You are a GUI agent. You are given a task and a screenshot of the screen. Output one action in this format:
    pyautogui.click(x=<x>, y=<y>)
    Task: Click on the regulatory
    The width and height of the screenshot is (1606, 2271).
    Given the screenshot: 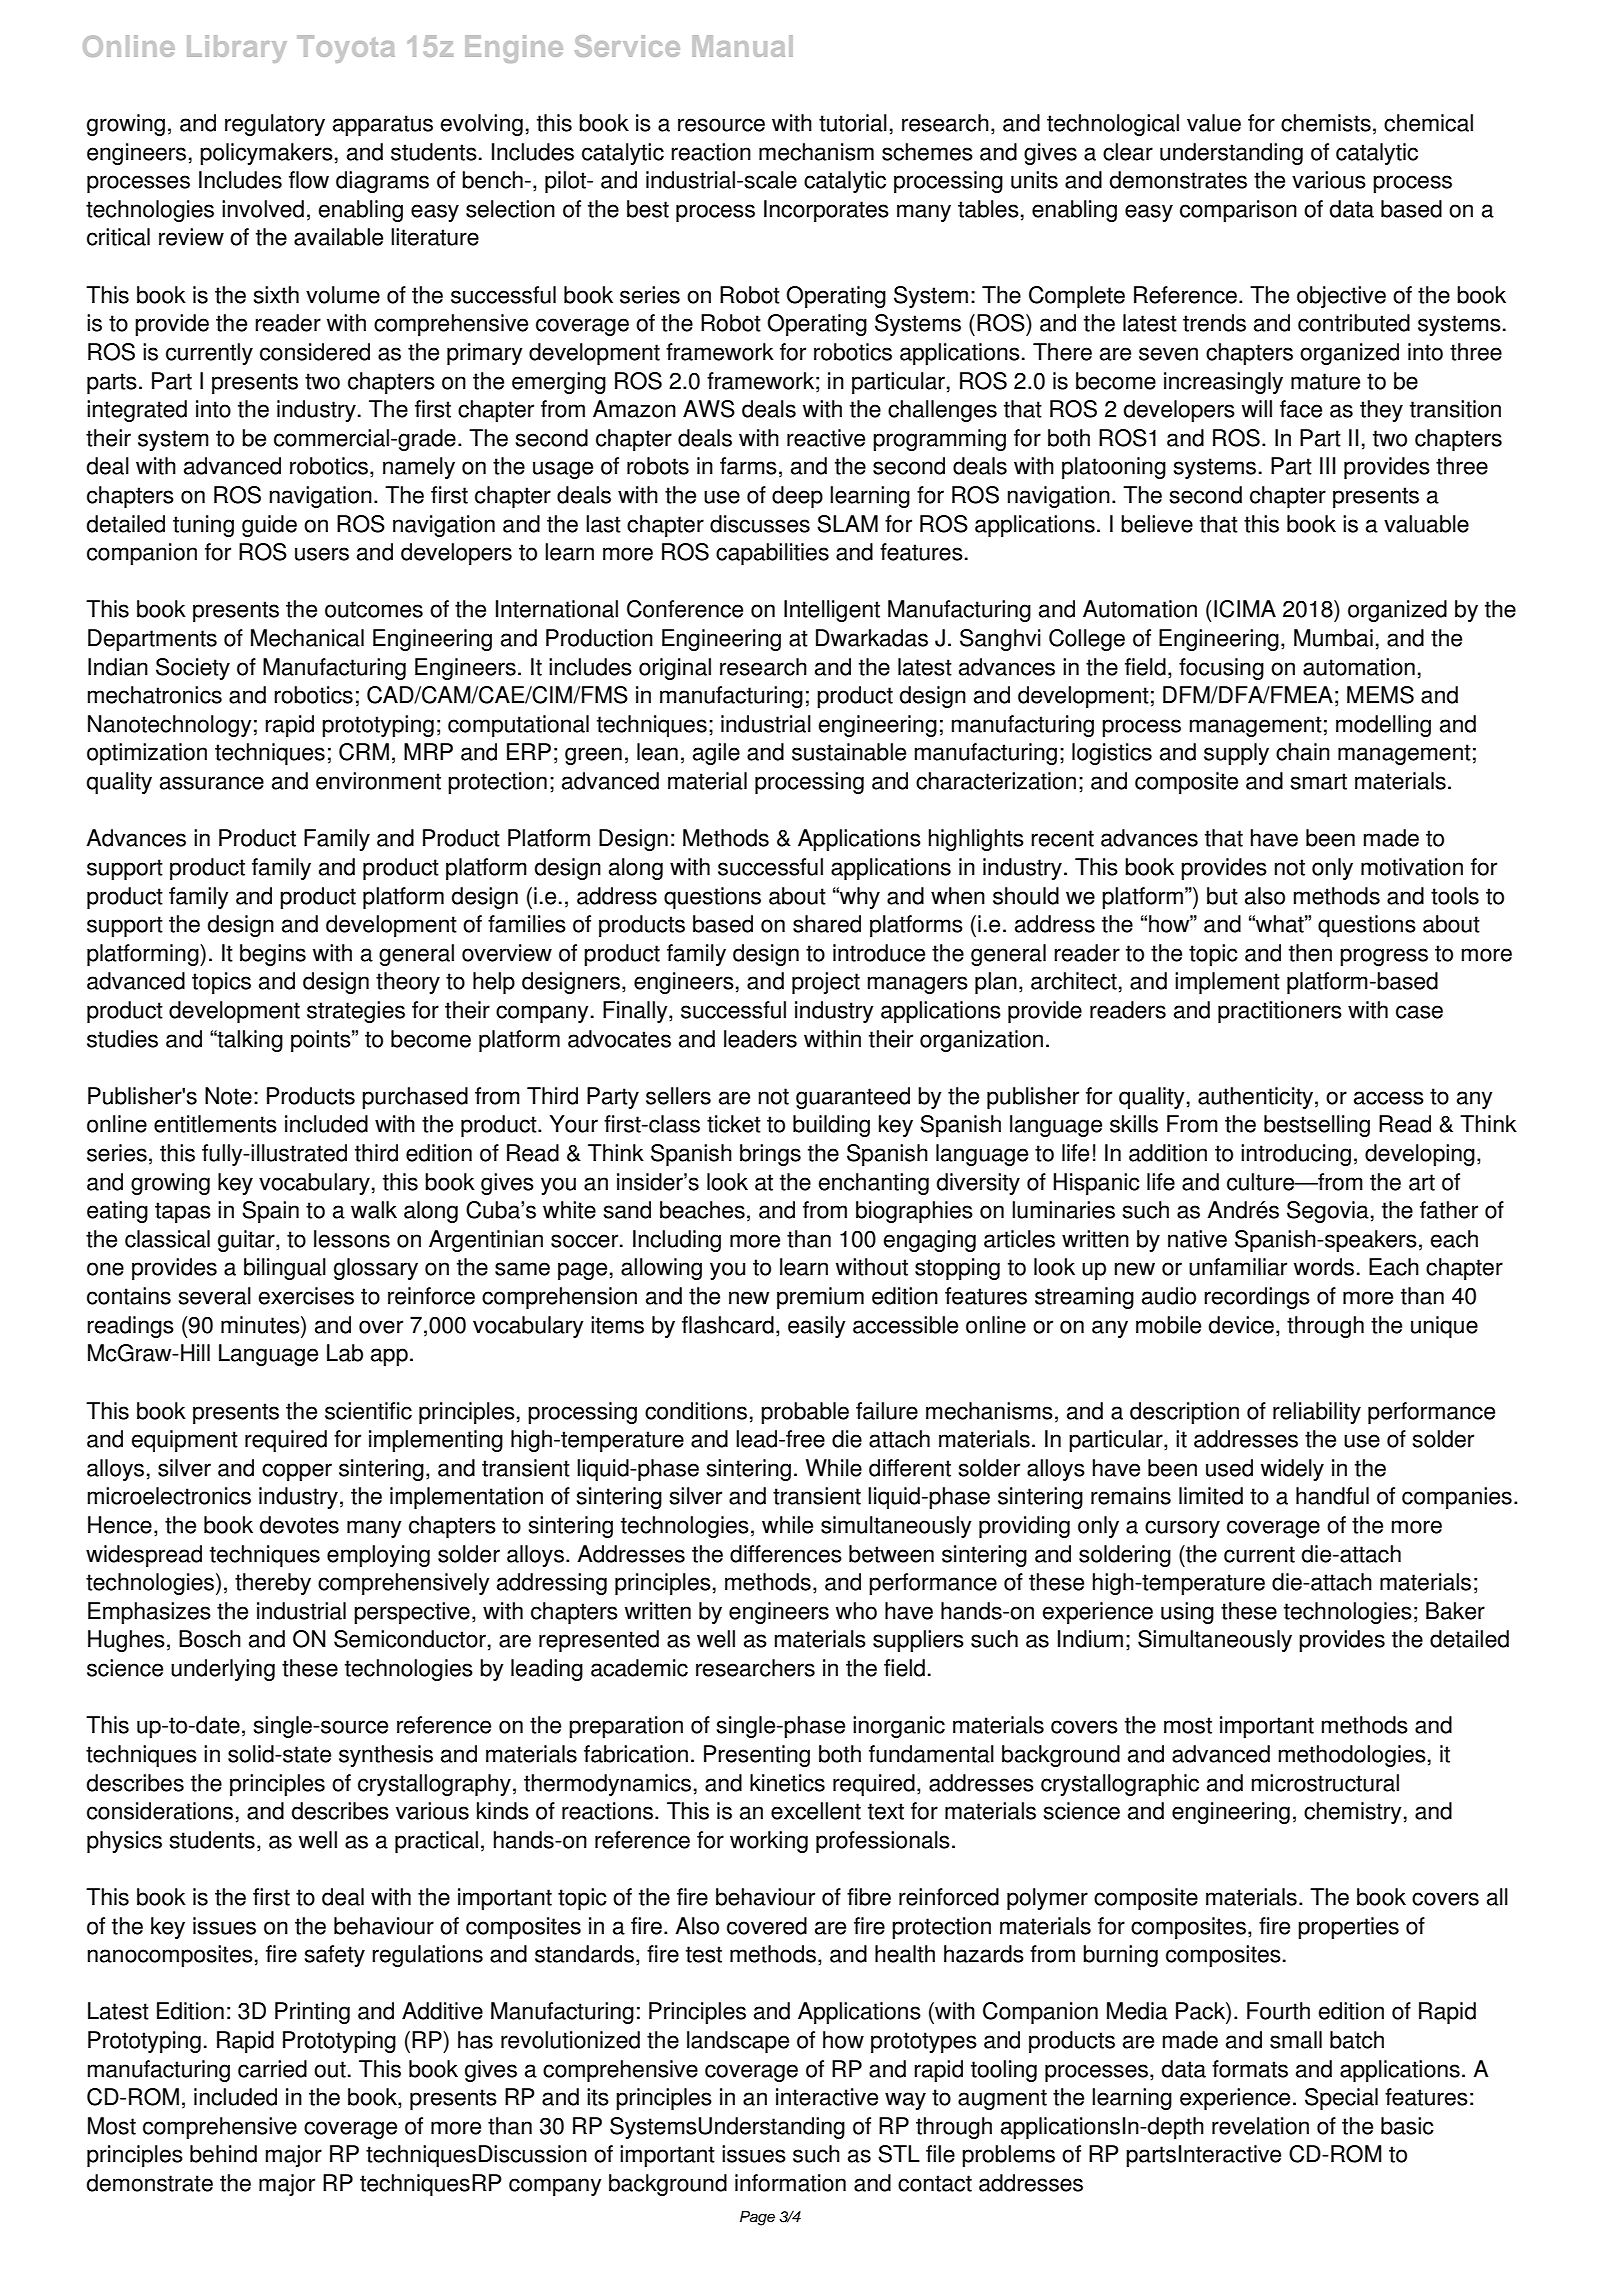 What is the action you would take?
    pyautogui.click(x=275, y=125)
